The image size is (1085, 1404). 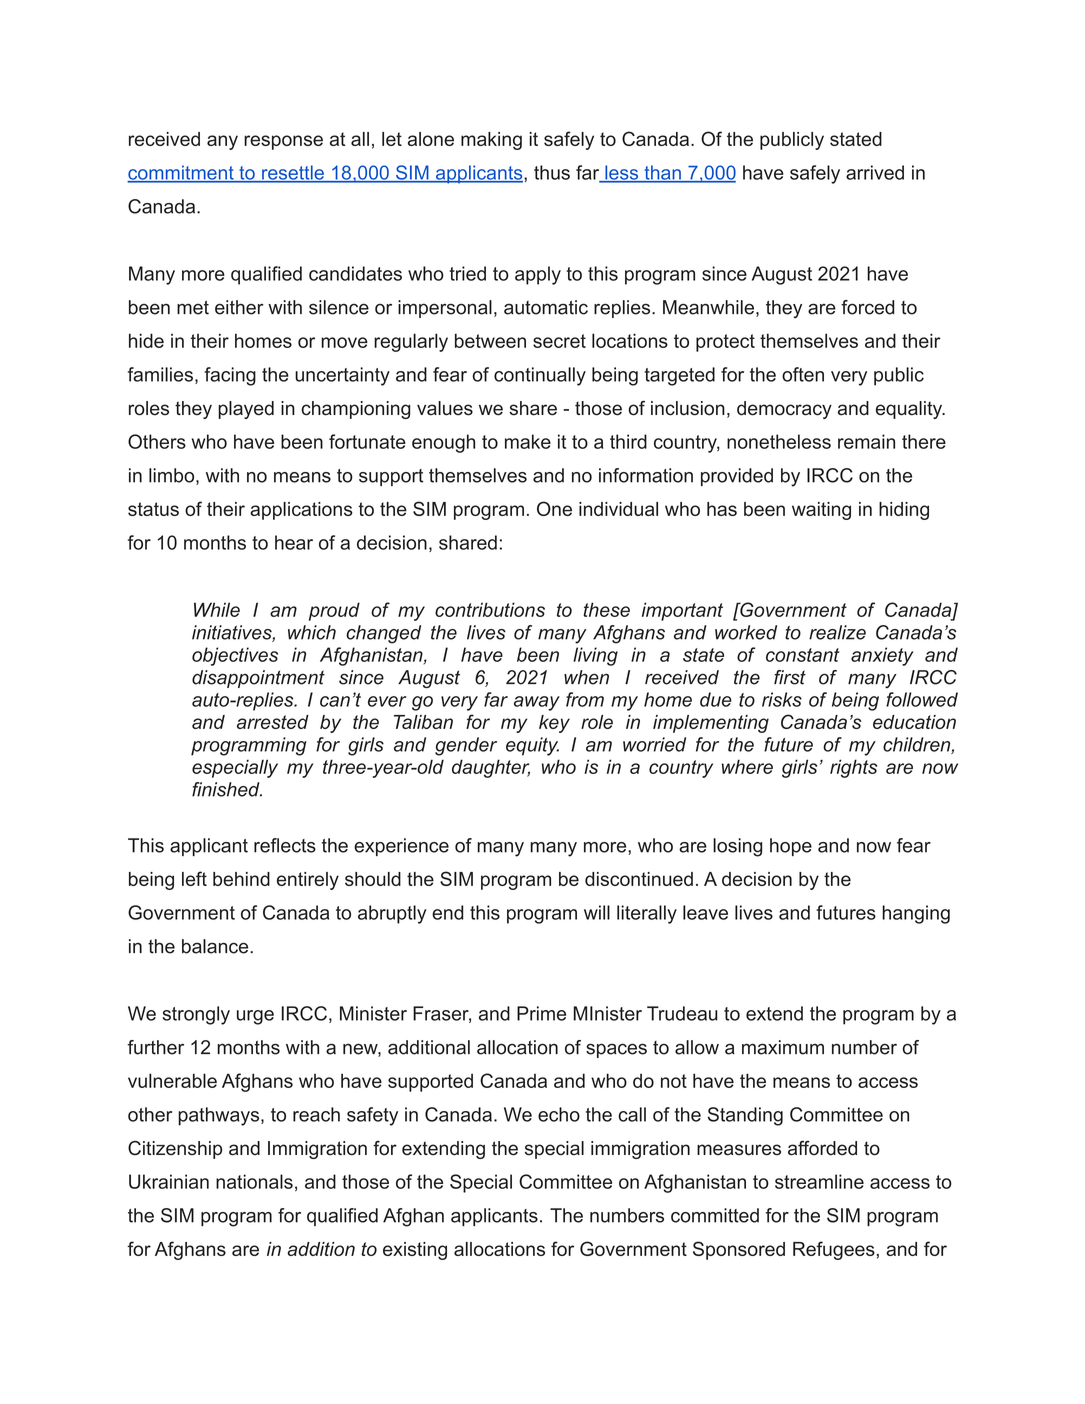 I want to click on hanging, so click(x=916, y=914).
